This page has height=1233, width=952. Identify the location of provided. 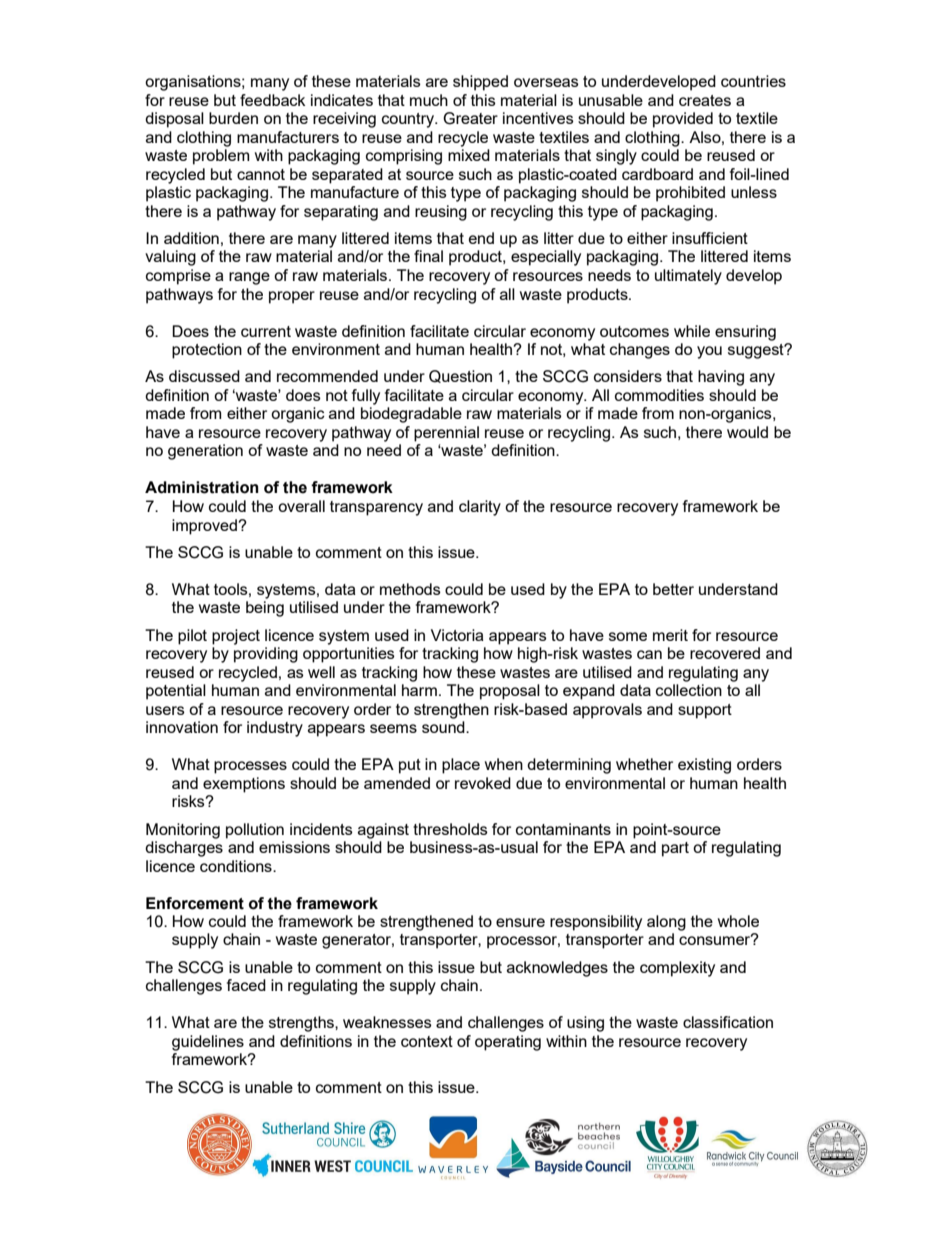
(683, 120).
